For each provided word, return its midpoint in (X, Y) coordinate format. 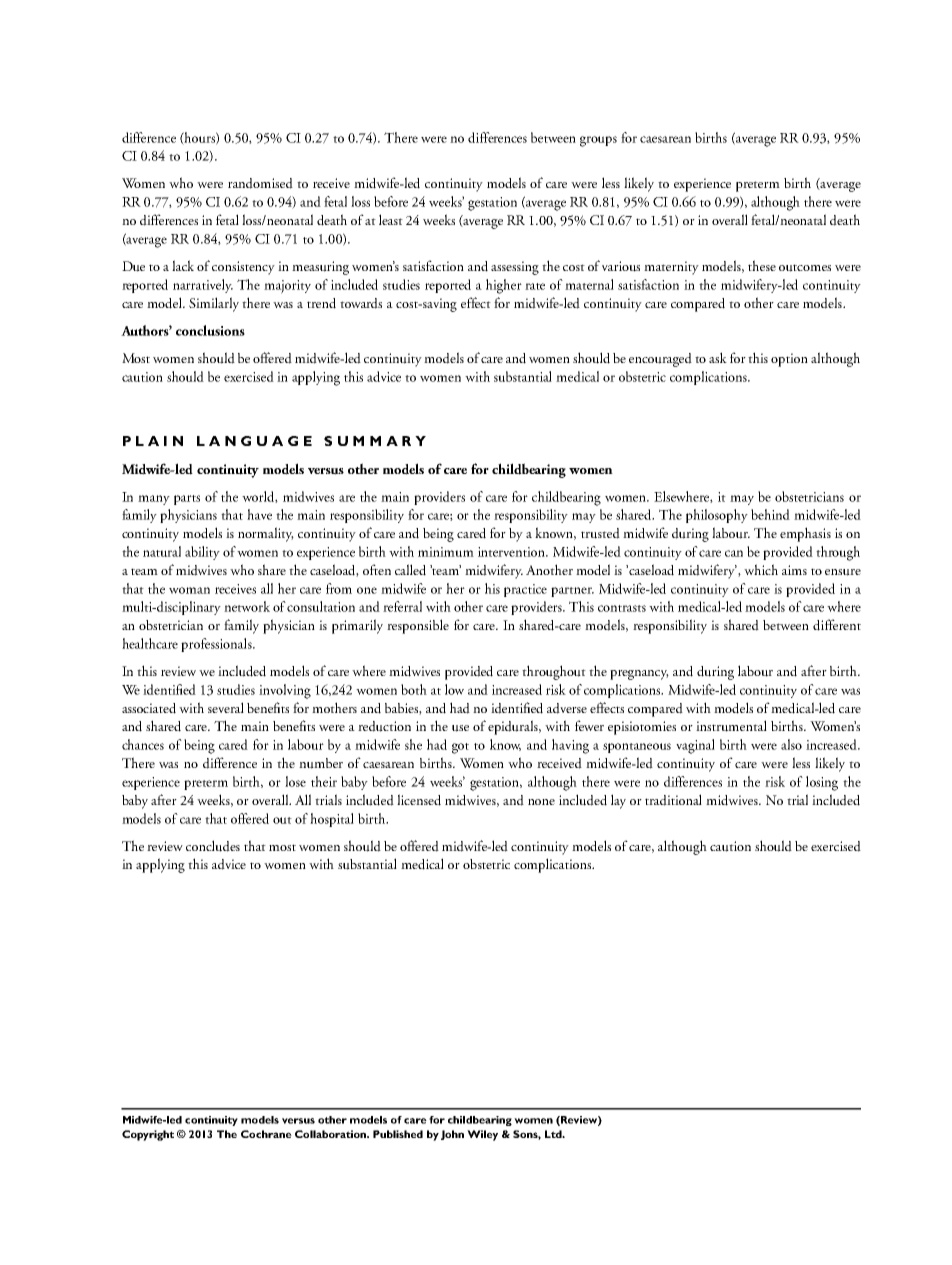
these (762, 265)
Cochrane (266, 1134)
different (837, 625)
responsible (418, 626)
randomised (260, 183)
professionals (217, 645)
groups (598, 141)
